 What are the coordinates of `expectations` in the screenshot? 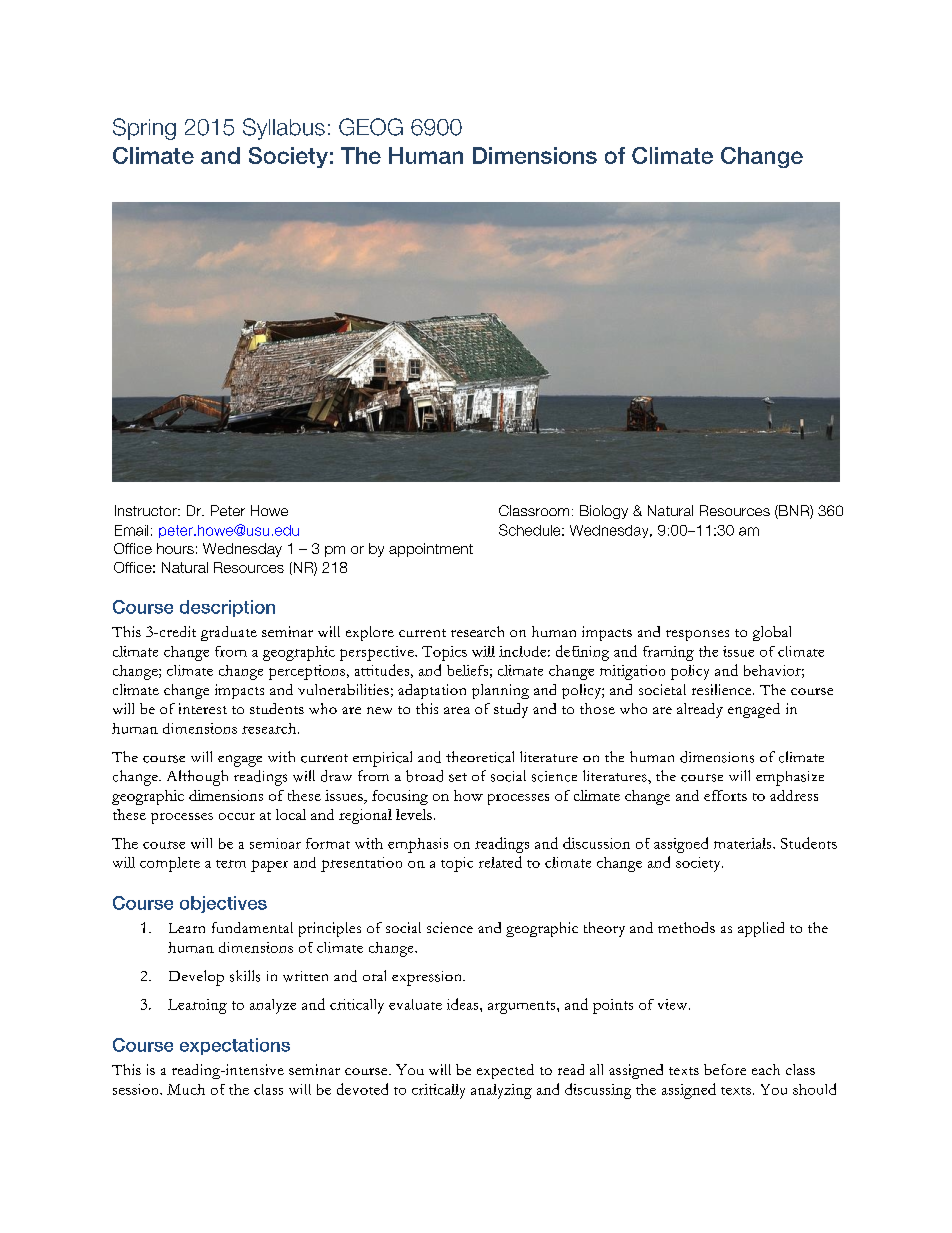 It's located at (235, 1046).
